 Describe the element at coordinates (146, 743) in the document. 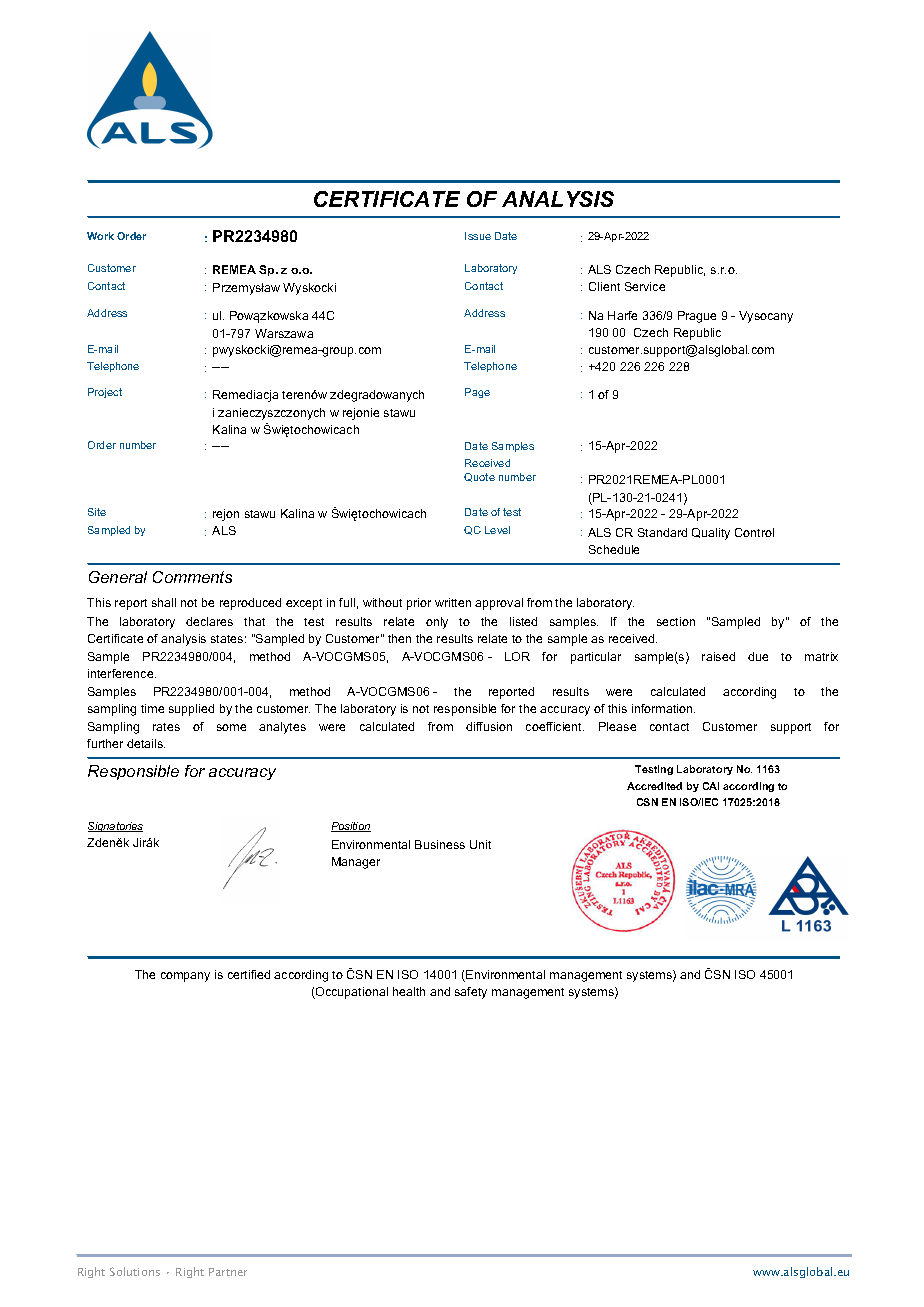

I see `details` at that location.
